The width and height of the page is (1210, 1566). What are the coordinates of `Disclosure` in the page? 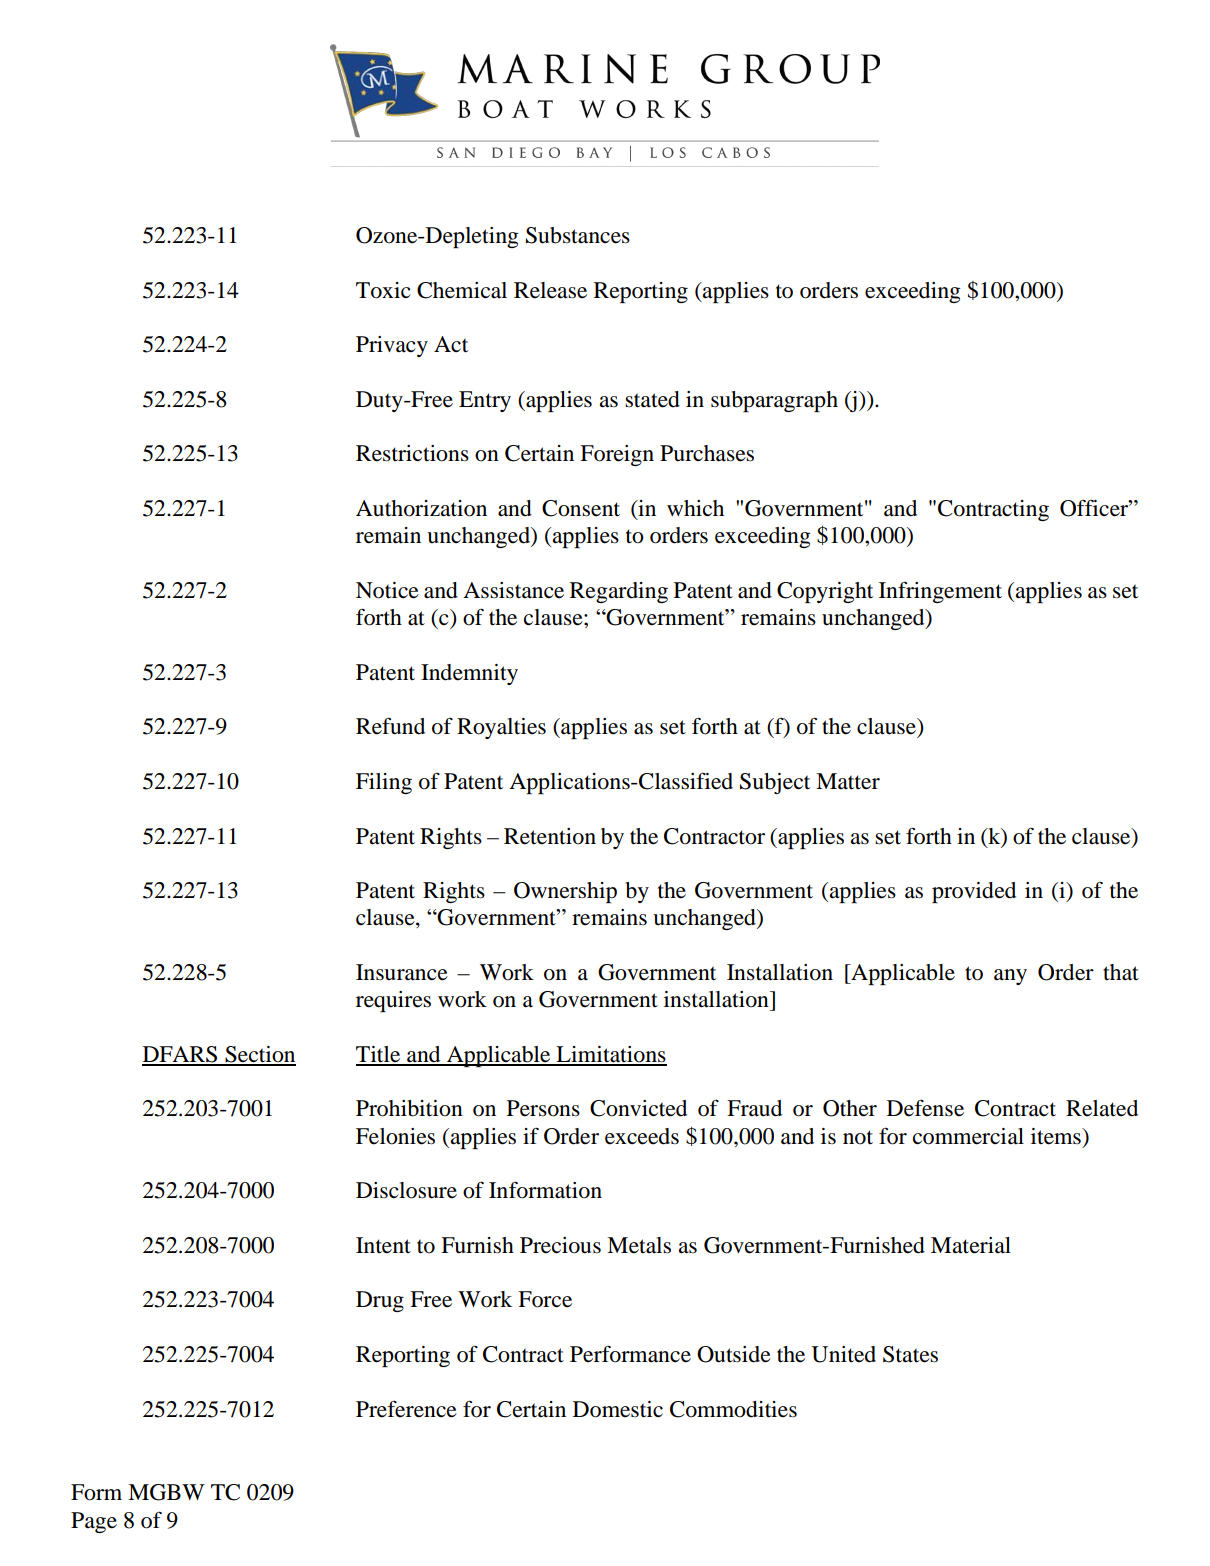 It's located at (406, 1190).
